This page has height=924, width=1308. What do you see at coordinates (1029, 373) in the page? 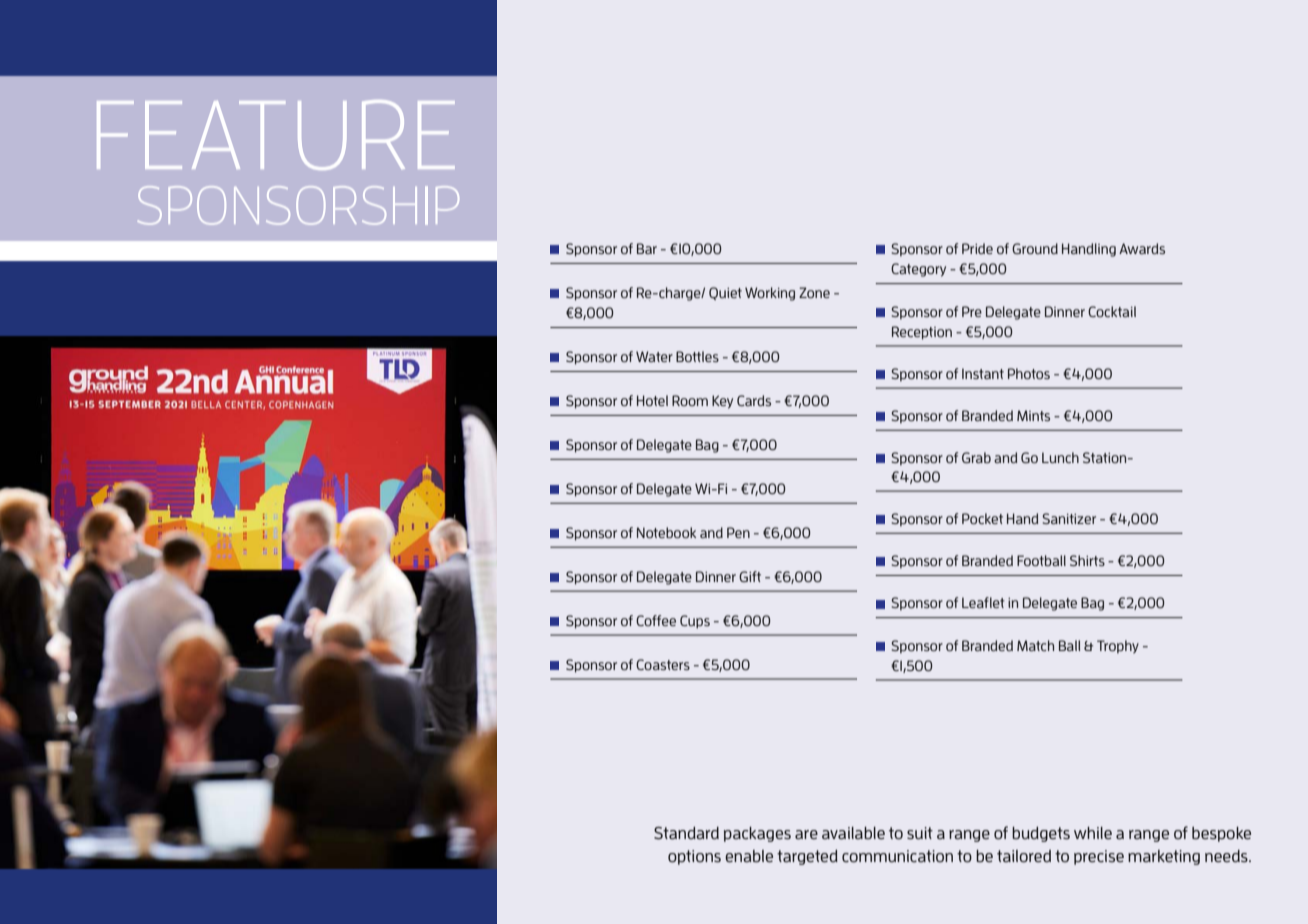
I see `Photos` at bounding box center [1029, 373].
